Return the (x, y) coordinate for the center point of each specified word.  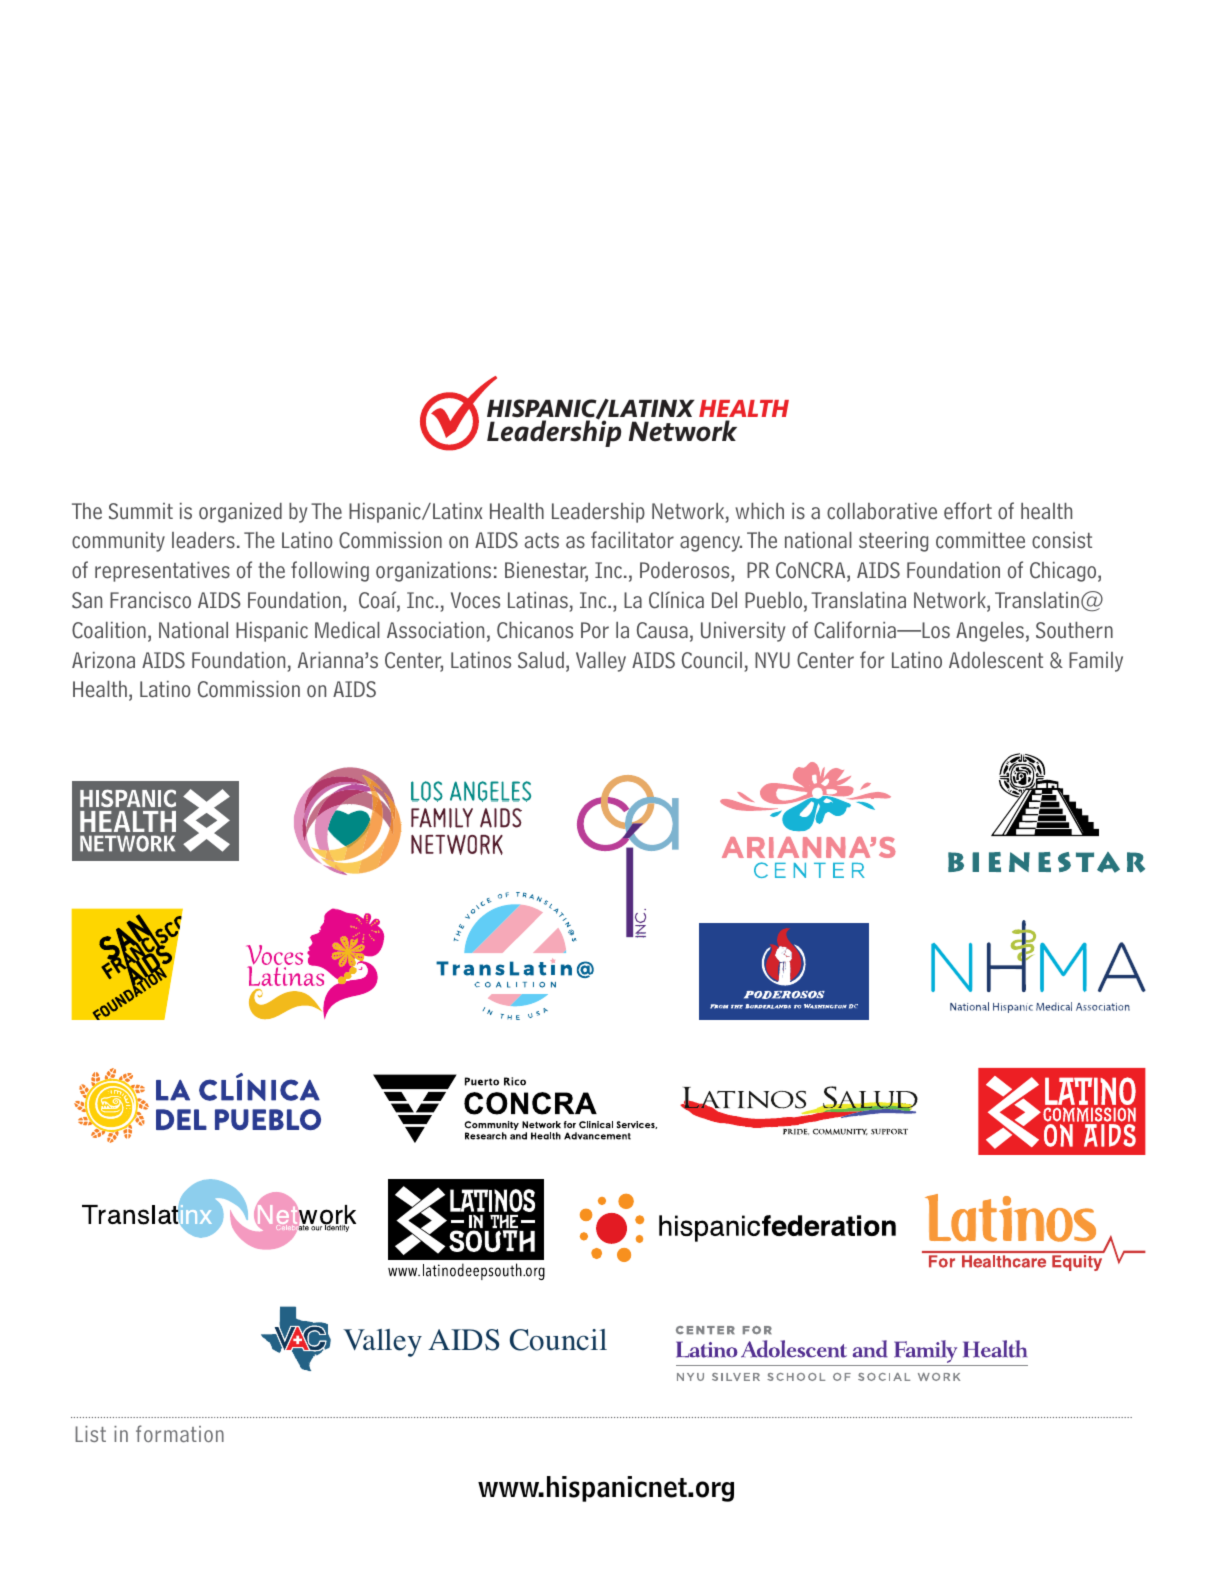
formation (180, 1433)
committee (980, 540)
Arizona (103, 660)
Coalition (109, 630)
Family (1096, 662)
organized (240, 513)
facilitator (632, 540)
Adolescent (996, 660)
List (90, 1434)
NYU (772, 660)
